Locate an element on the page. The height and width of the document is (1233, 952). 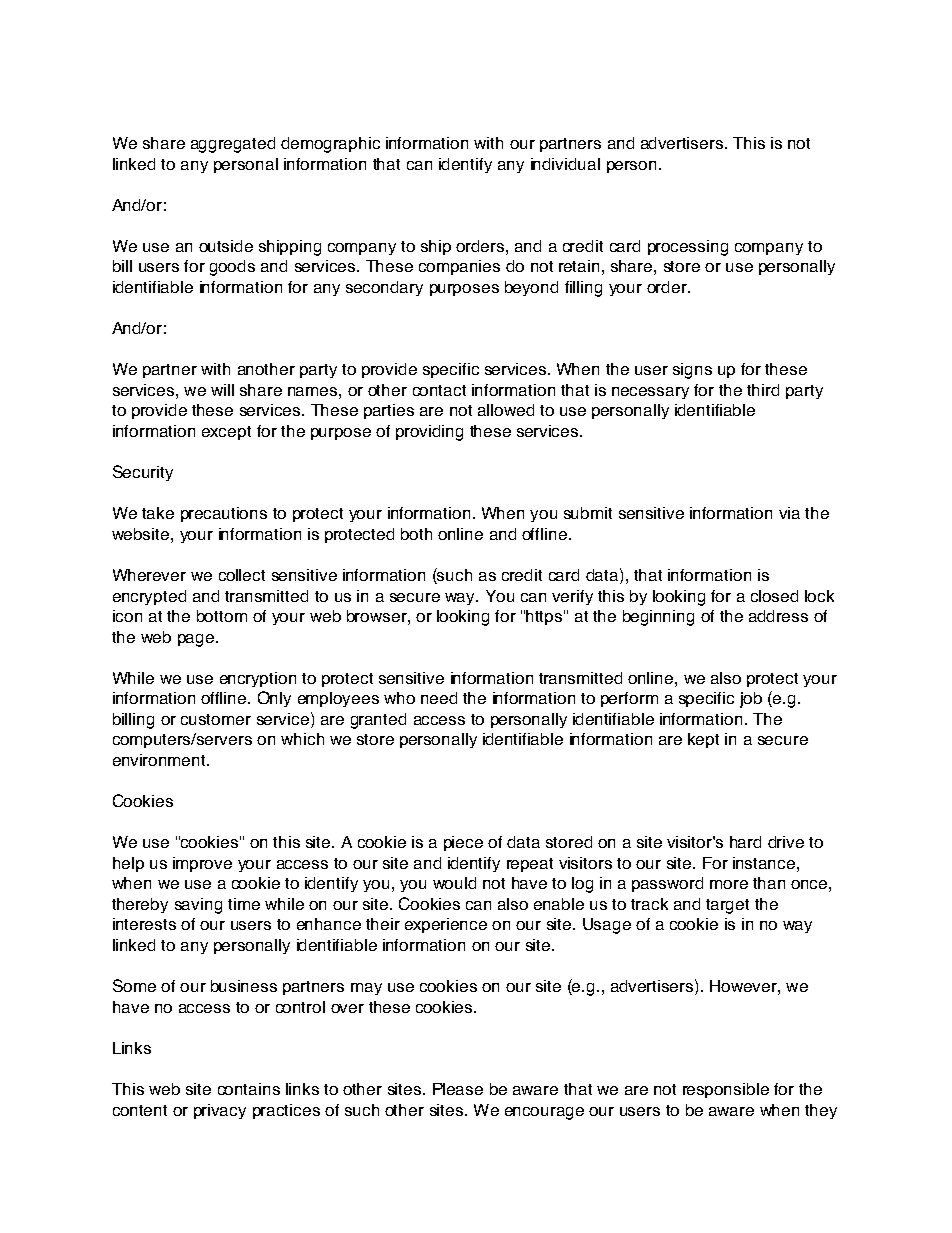
Please is located at coordinates (458, 1089).
